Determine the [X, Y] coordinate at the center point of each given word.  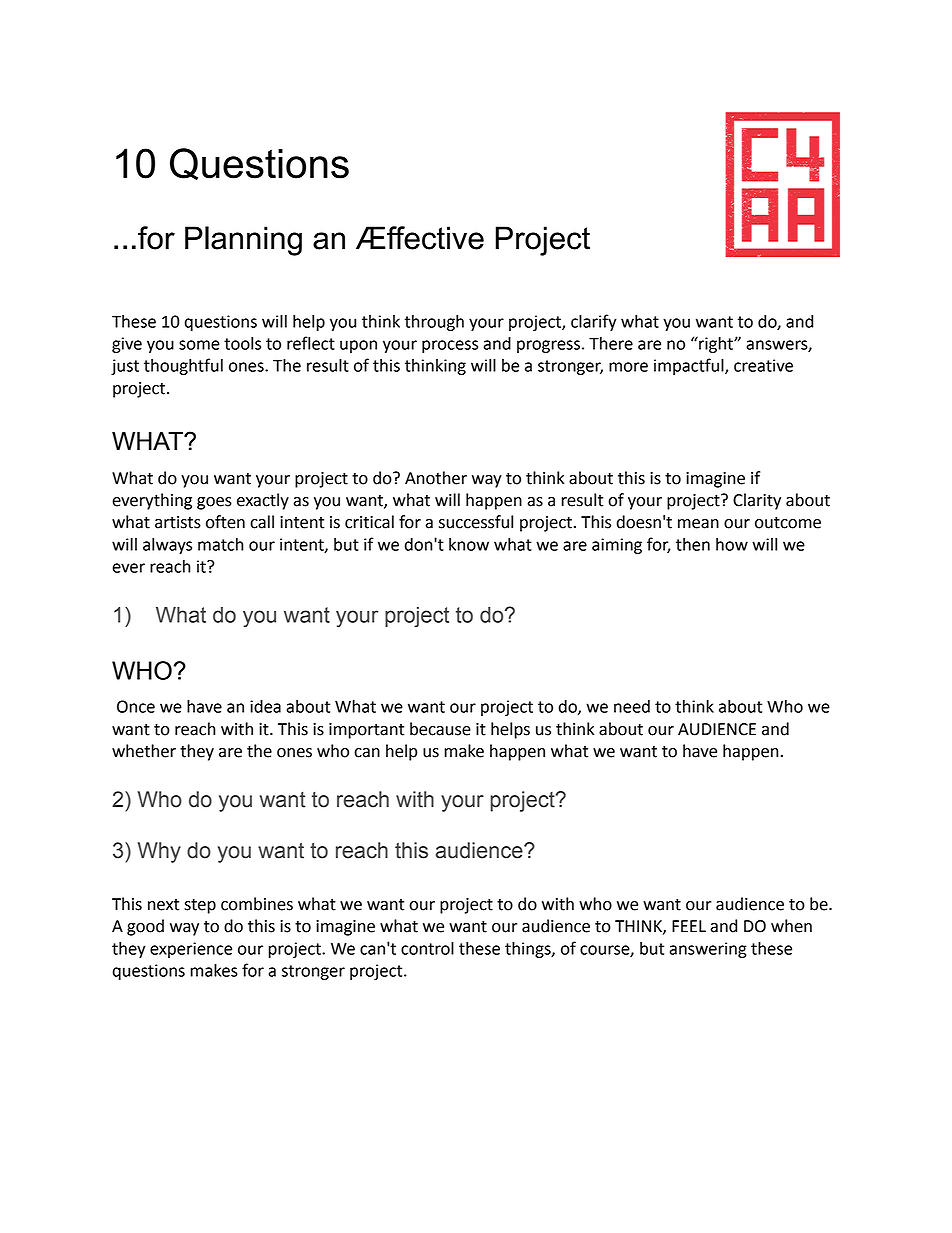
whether [144, 751]
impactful [690, 366]
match [221, 544]
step [200, 906]
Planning [243, 241]
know [469, 544]
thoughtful [183, 366]
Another [436, 478]
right [716, 344]
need [632, 706]
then [693, 544]
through [434, 323]
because [440, 729]
